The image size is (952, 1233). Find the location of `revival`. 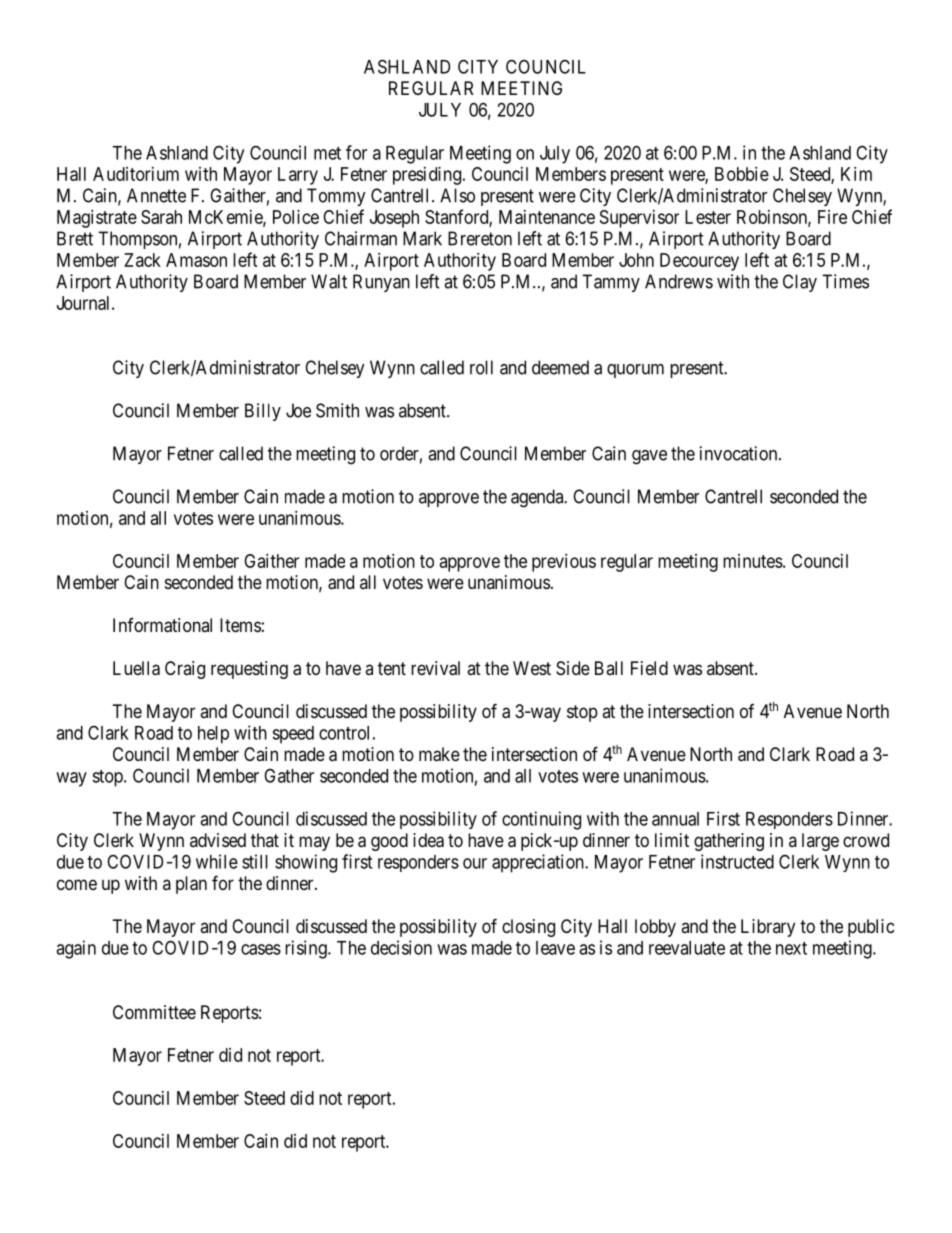

revival is located at coordinates (435, 668).
